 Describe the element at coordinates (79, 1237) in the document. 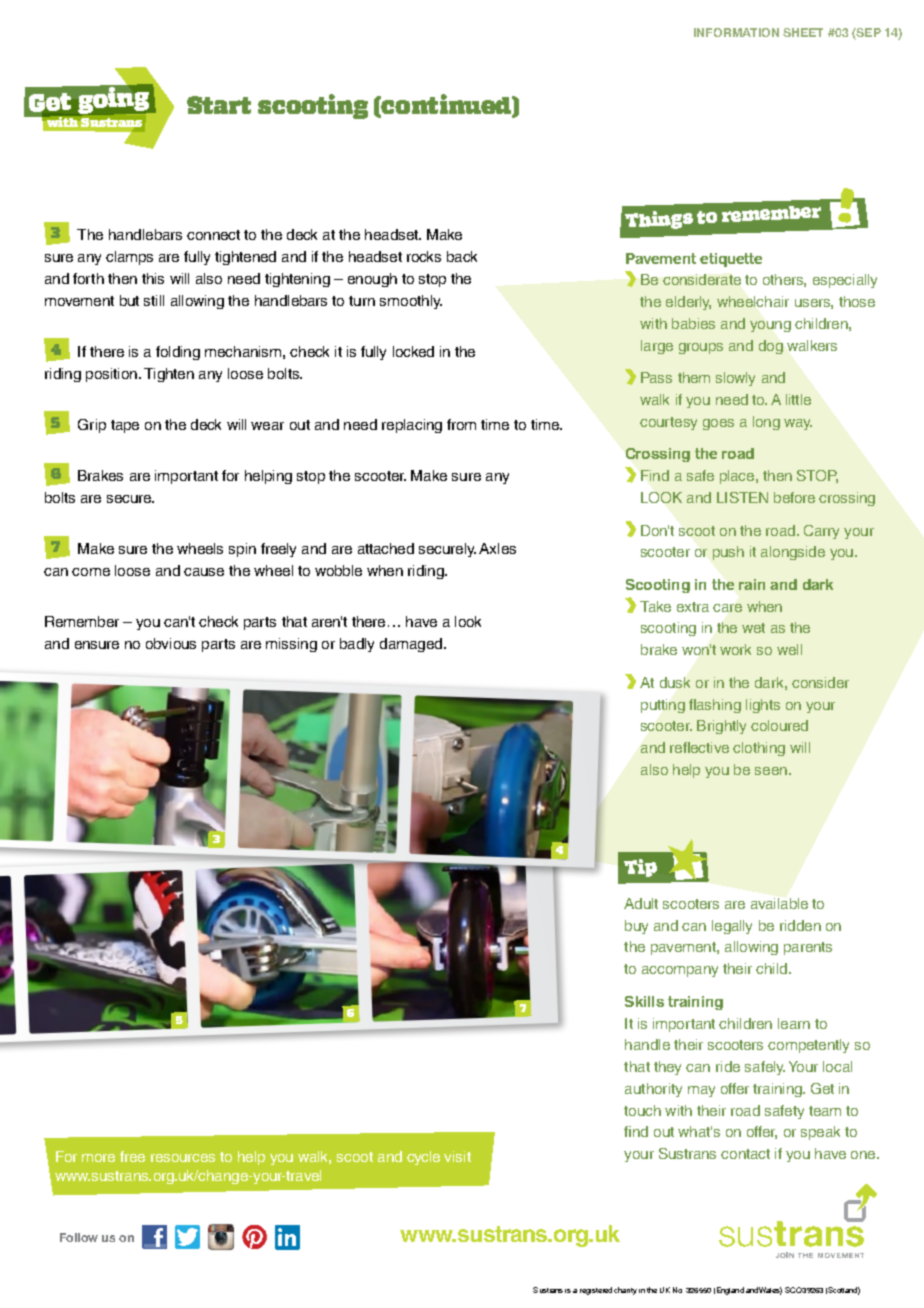

I see `Follow` at that location.
